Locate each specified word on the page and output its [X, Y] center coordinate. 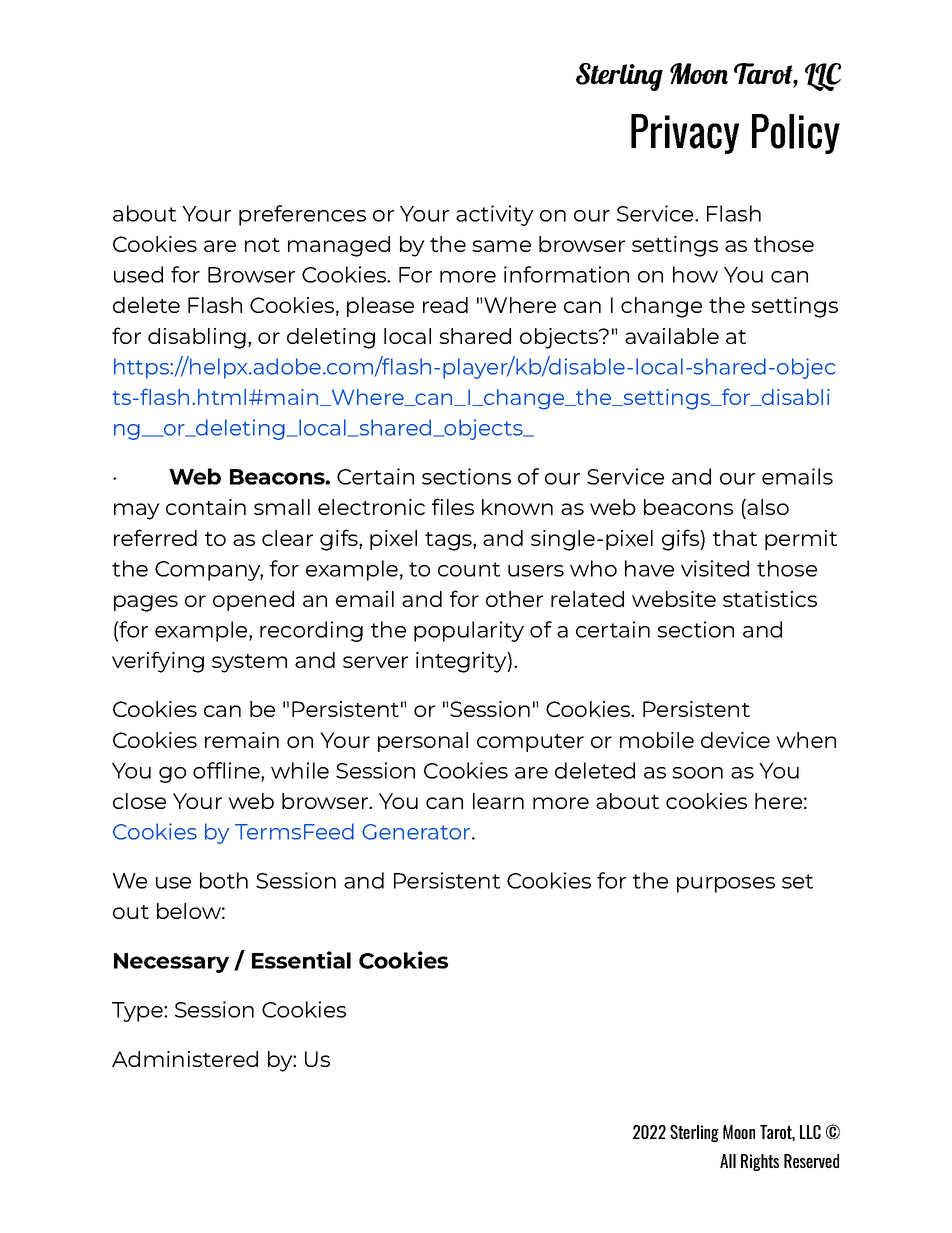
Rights [760, 1162]
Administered [185, 1059]
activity [495, 215]
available [672, 336]
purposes [726, 885]
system [249, 663]
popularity [469, 631]
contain [206, 507]
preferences [302, 215]
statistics [770, 599]
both [224, 880]
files [453, 506]
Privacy [685, 134]
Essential [301, 960]
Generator [416, 832]
